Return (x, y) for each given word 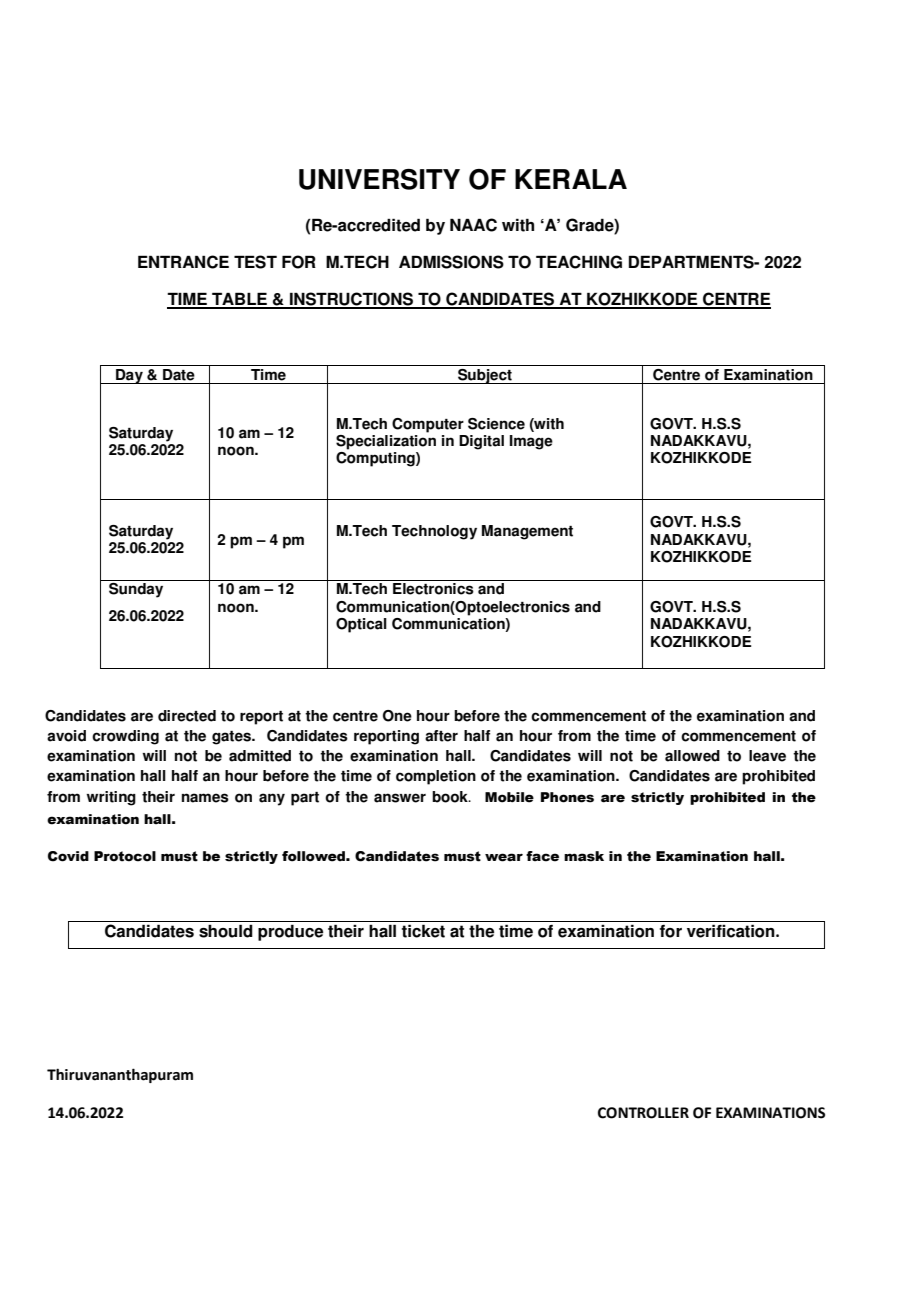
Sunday (136, 590)
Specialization (386, 442)
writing (111, 798)
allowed (692, 756)
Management (527, 532)
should (226, 931)
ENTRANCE (183, 262)
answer (400, 798)
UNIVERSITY (379, 179)
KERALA (571, 179)
